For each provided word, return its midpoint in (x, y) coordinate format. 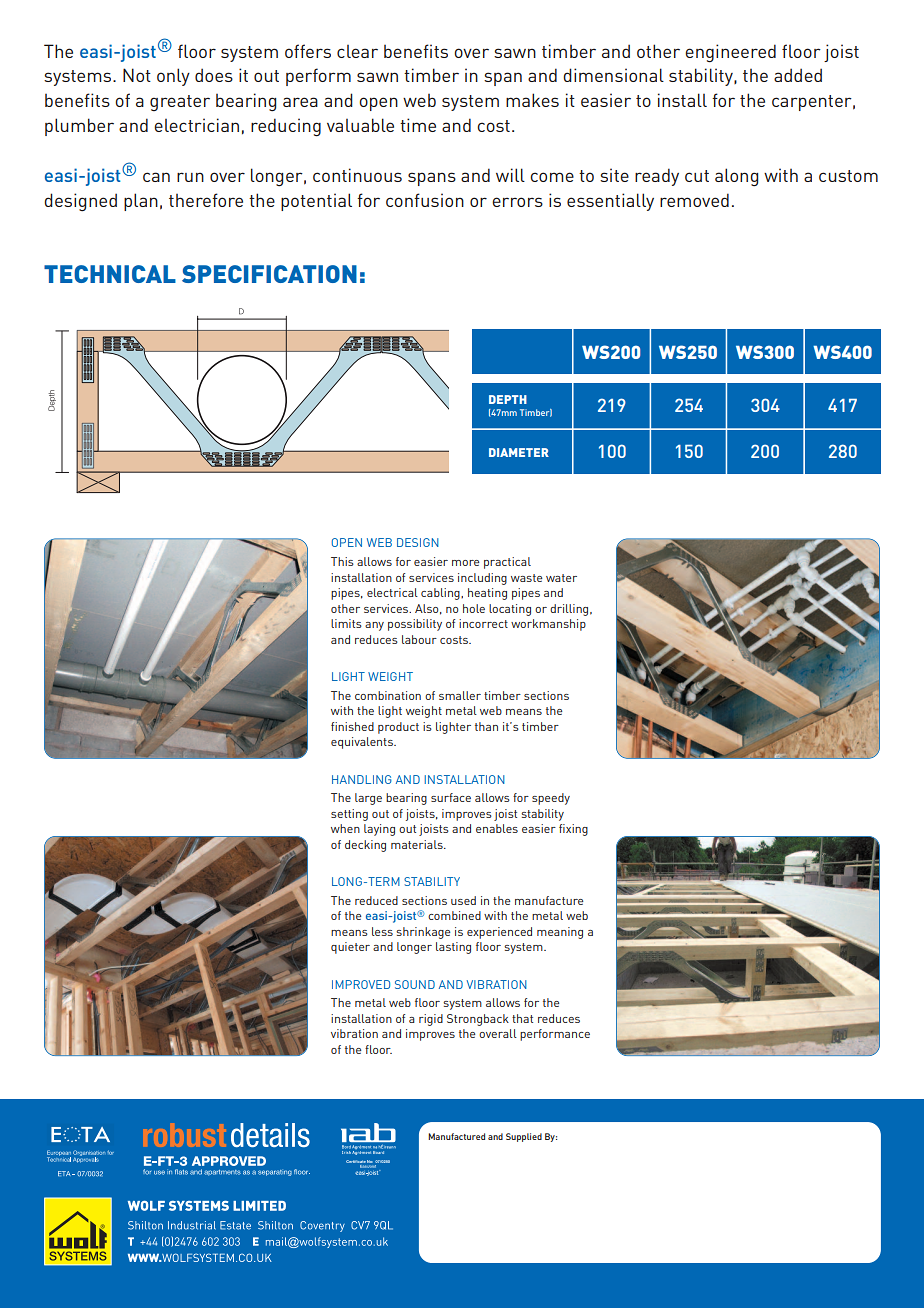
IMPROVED (361, 984)
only (173, 77)
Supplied (524, 1137)
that (522, 1018)
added (798, 75)
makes (532, 100)
